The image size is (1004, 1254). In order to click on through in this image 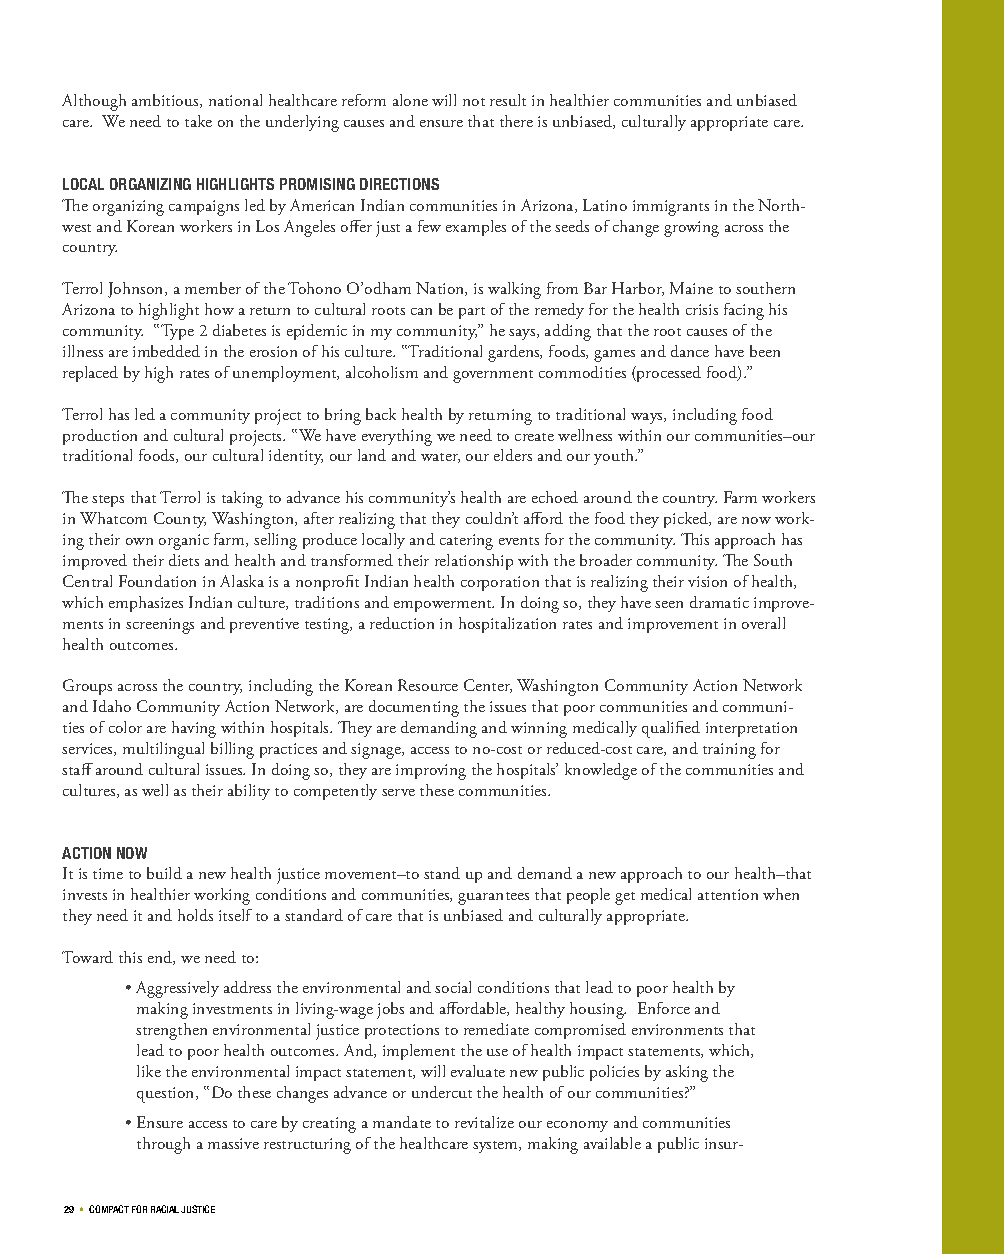, I will do `click(163, 1145)`.
